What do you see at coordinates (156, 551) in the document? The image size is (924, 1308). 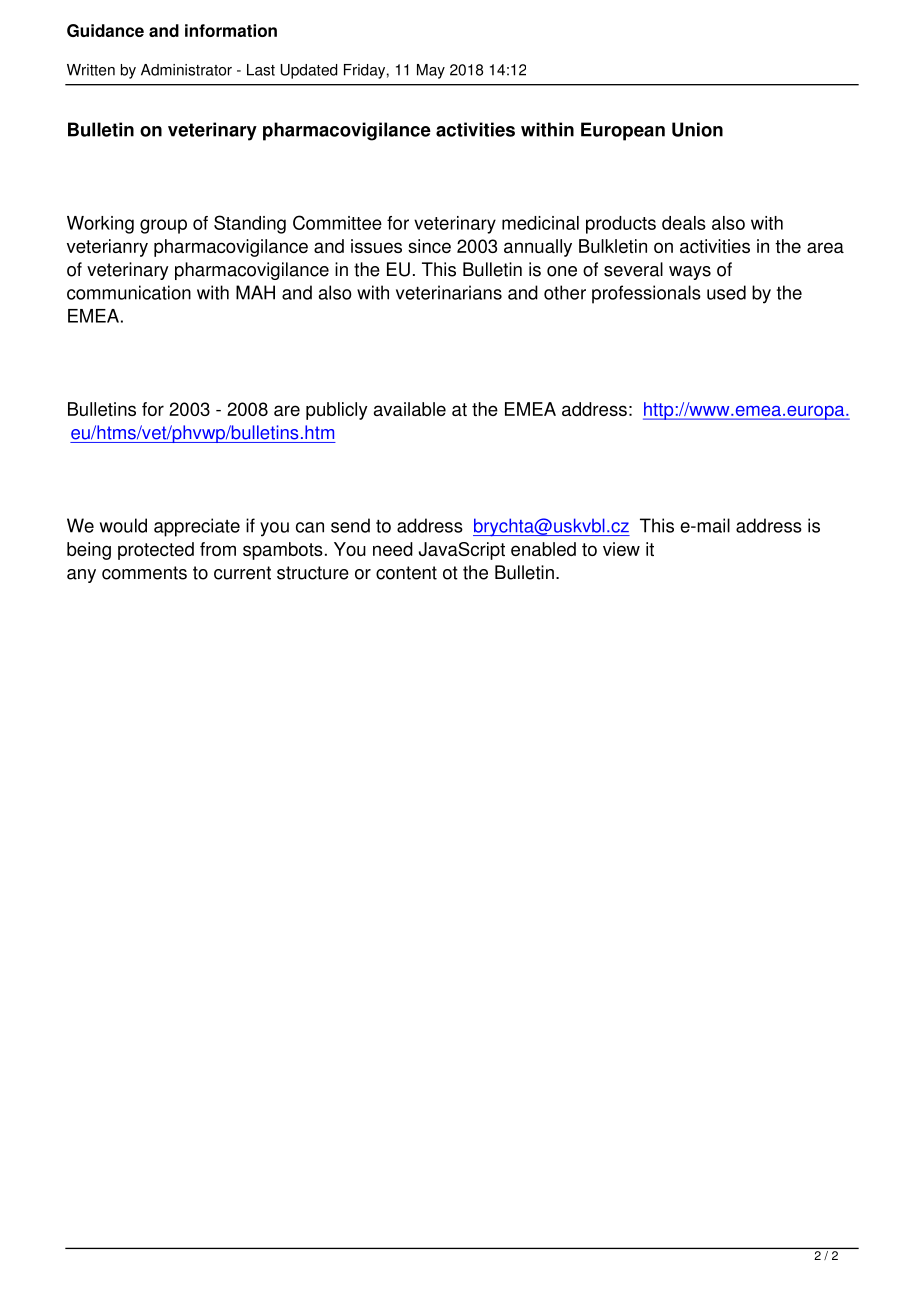 I see `protected` at bounding box center [156, 551].
